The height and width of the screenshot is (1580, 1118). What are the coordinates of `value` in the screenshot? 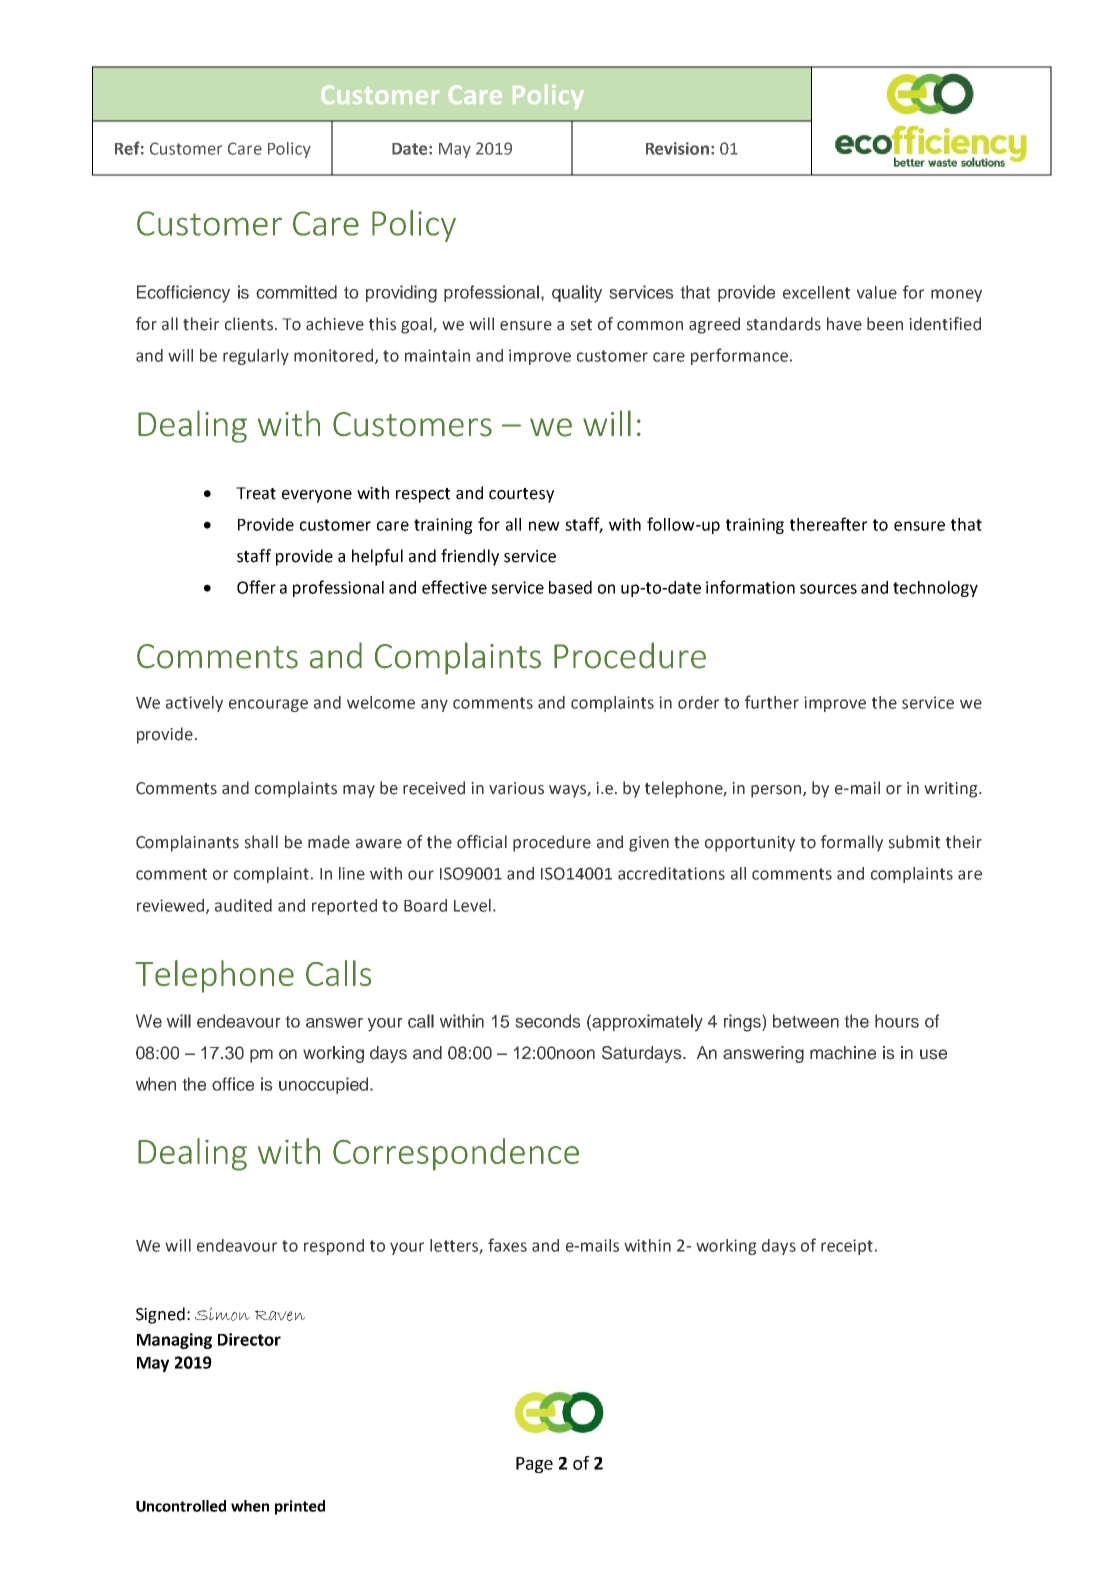 It's located at (877, 292).
